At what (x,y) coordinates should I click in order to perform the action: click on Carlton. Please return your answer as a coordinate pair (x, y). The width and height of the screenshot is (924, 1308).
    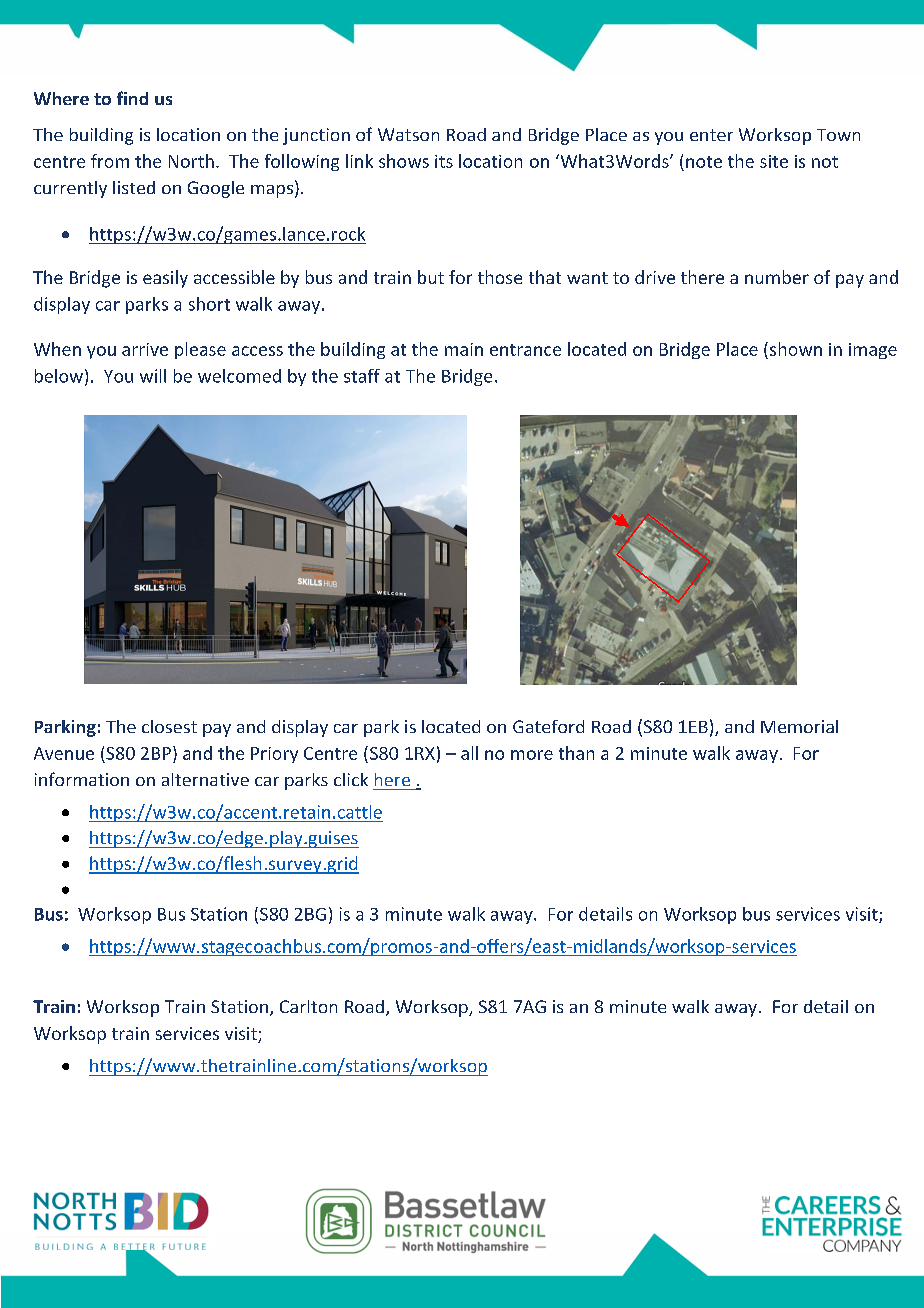
    Looking at the image, I should click on (308, 1006).
